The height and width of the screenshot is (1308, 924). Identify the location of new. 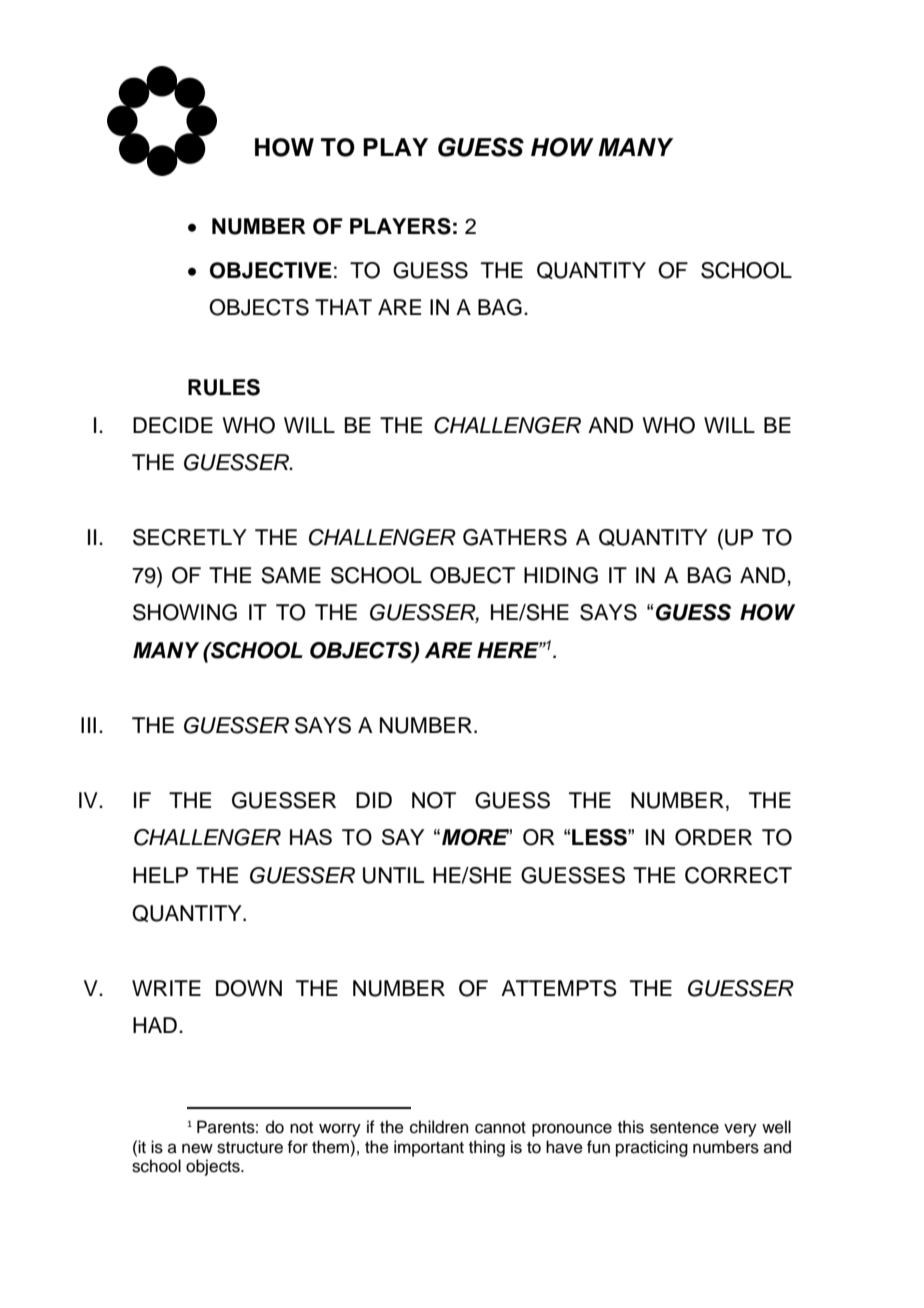
(197, 1148).
